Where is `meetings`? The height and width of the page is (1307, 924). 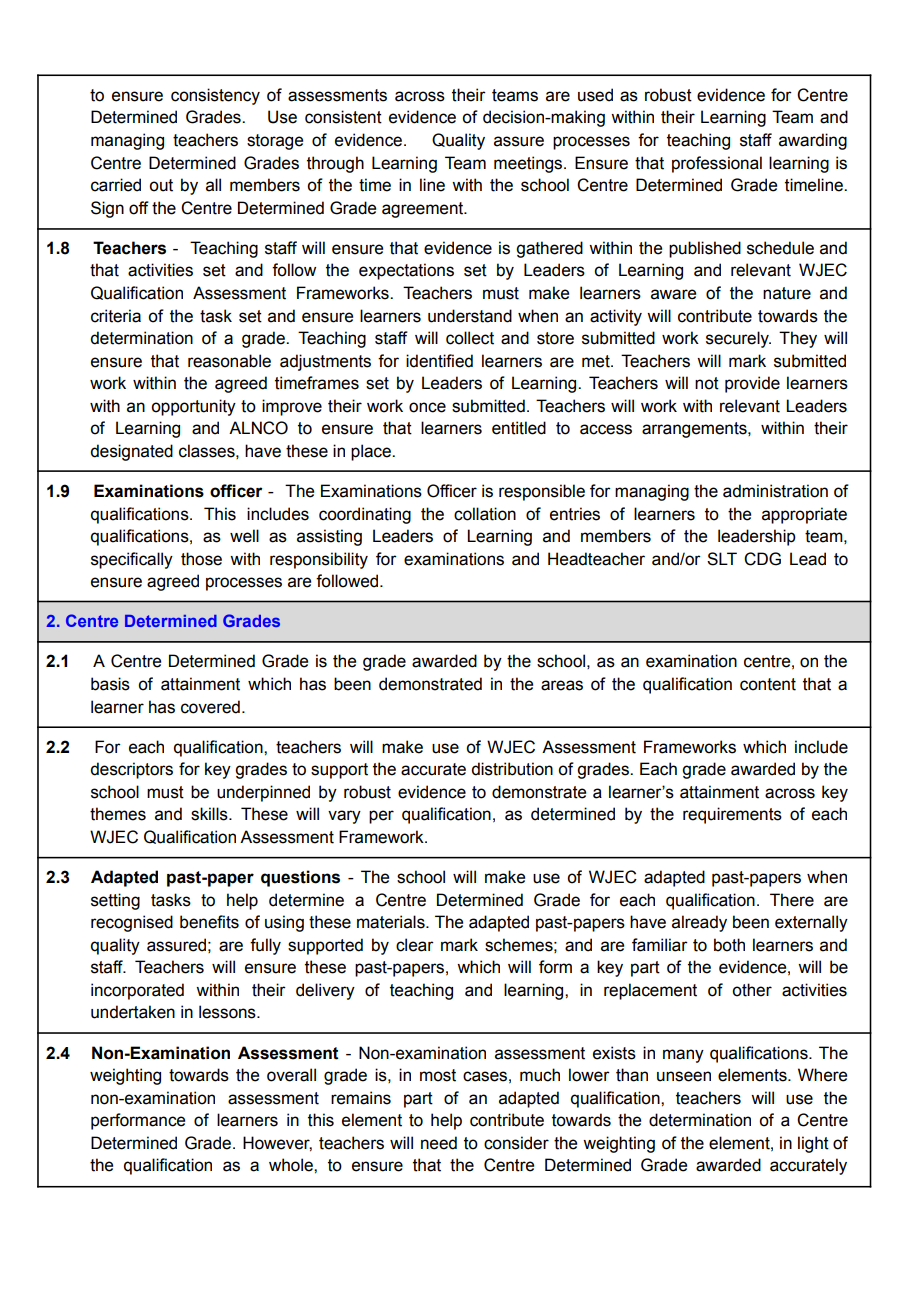 meetings is located at coordinates (529, 164).
